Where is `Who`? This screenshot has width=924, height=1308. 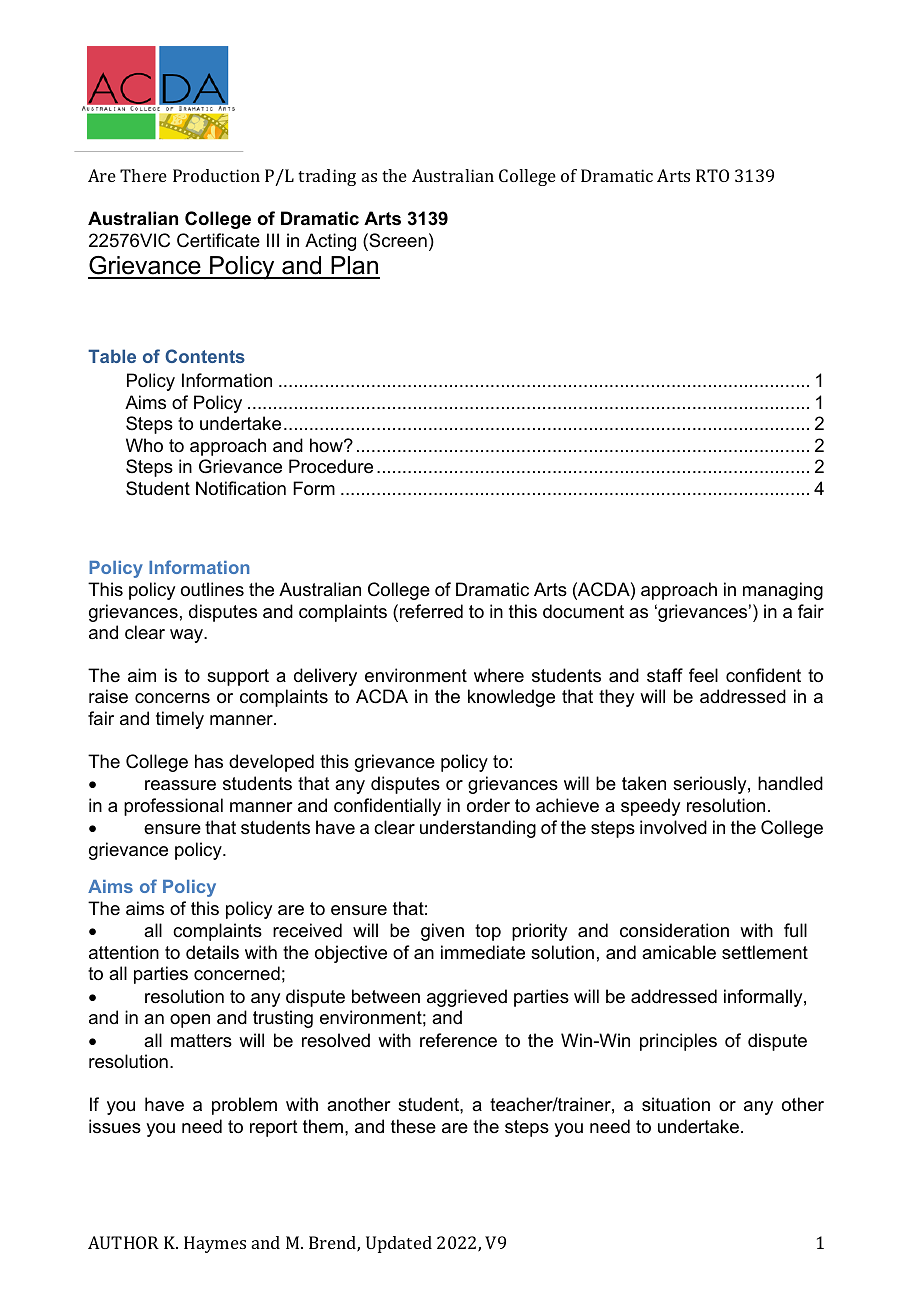
Who is located at coordinates (144, 445).
